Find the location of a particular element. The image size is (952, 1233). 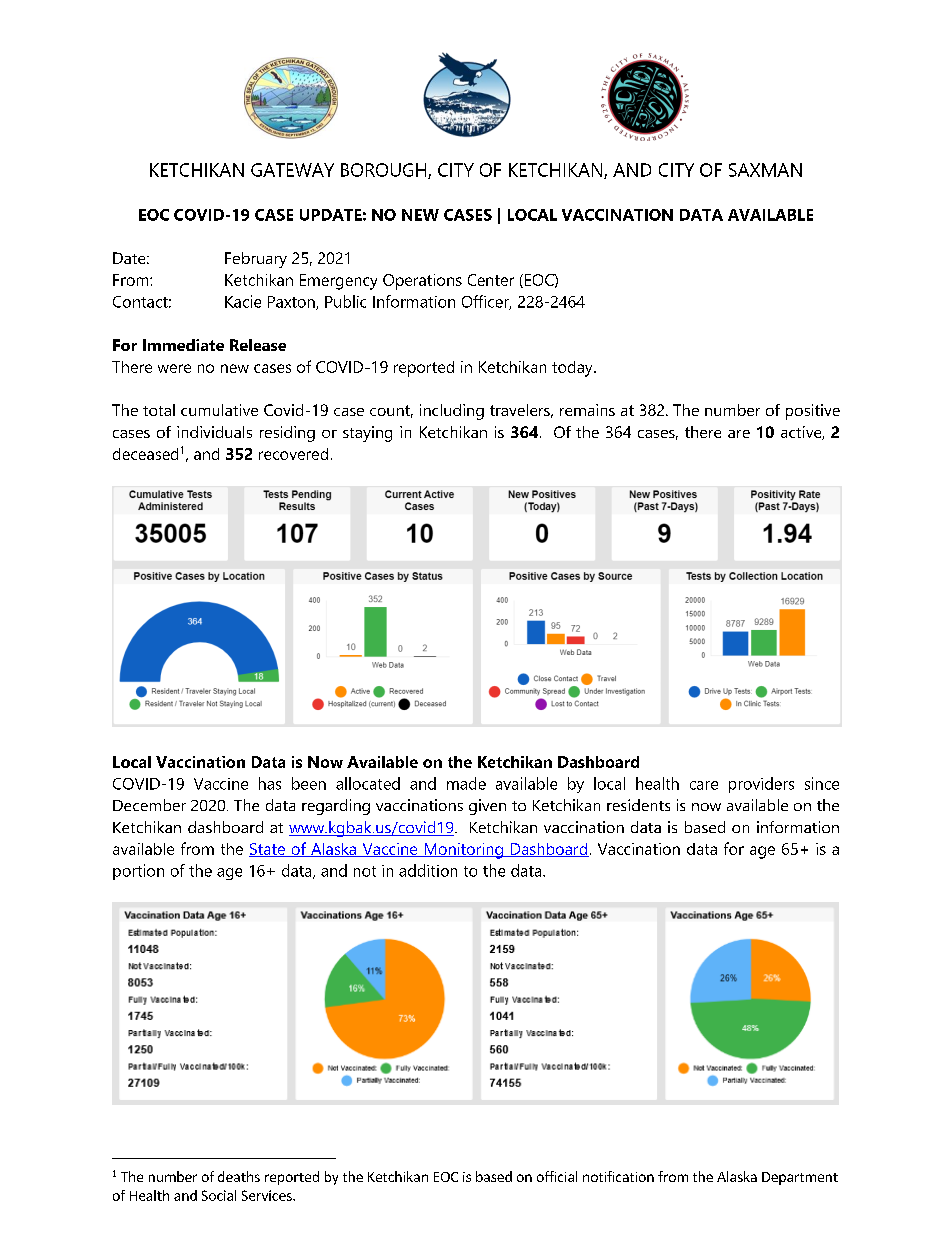

State is located at coordinates (268, 850).
